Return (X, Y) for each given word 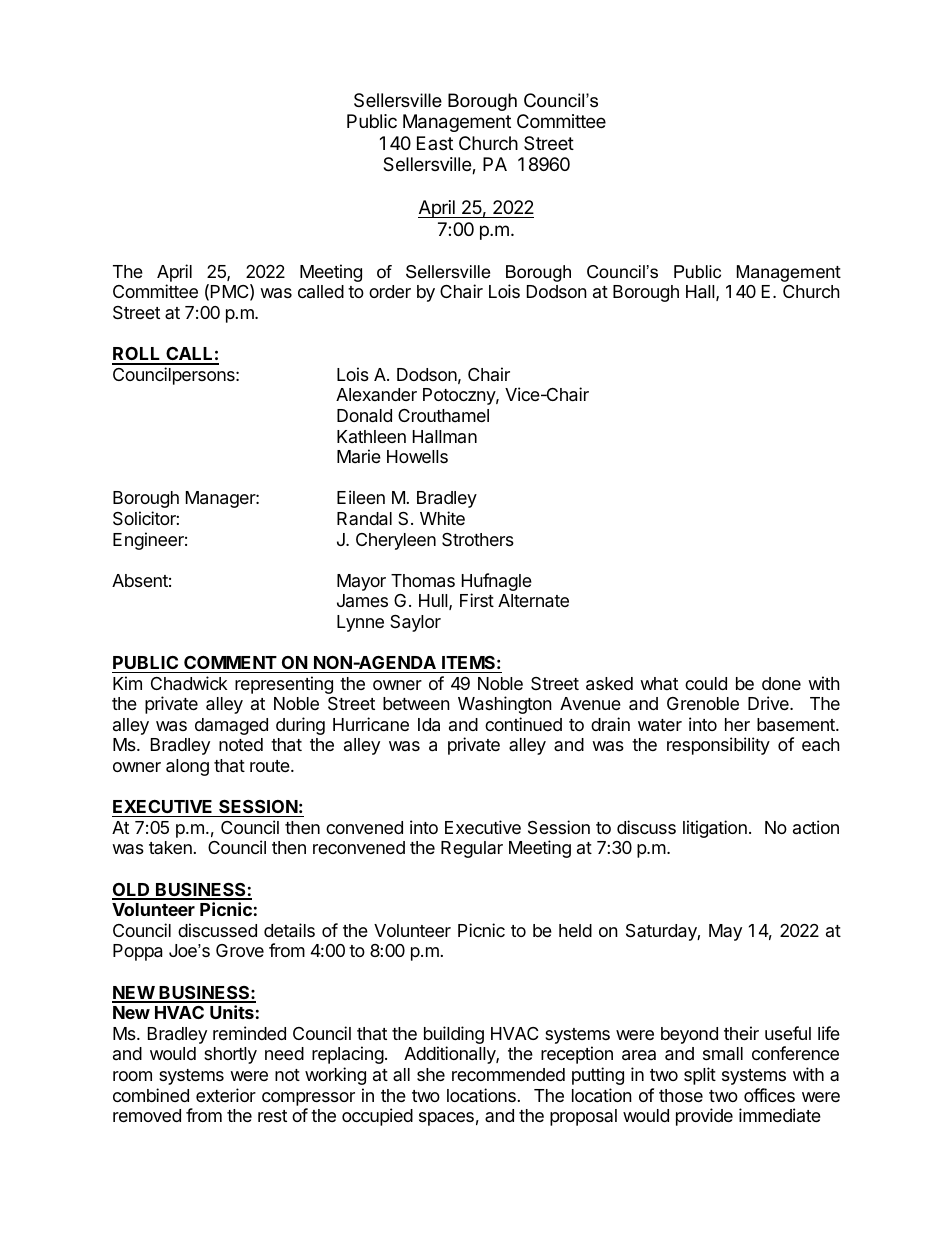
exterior (226, 1095)
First (477, 600)
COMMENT (230, 662)
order (390, 291)
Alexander (376, 394)
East (435, 143)
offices (769, 1095)
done (781, 683)
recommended (508, 1074)
